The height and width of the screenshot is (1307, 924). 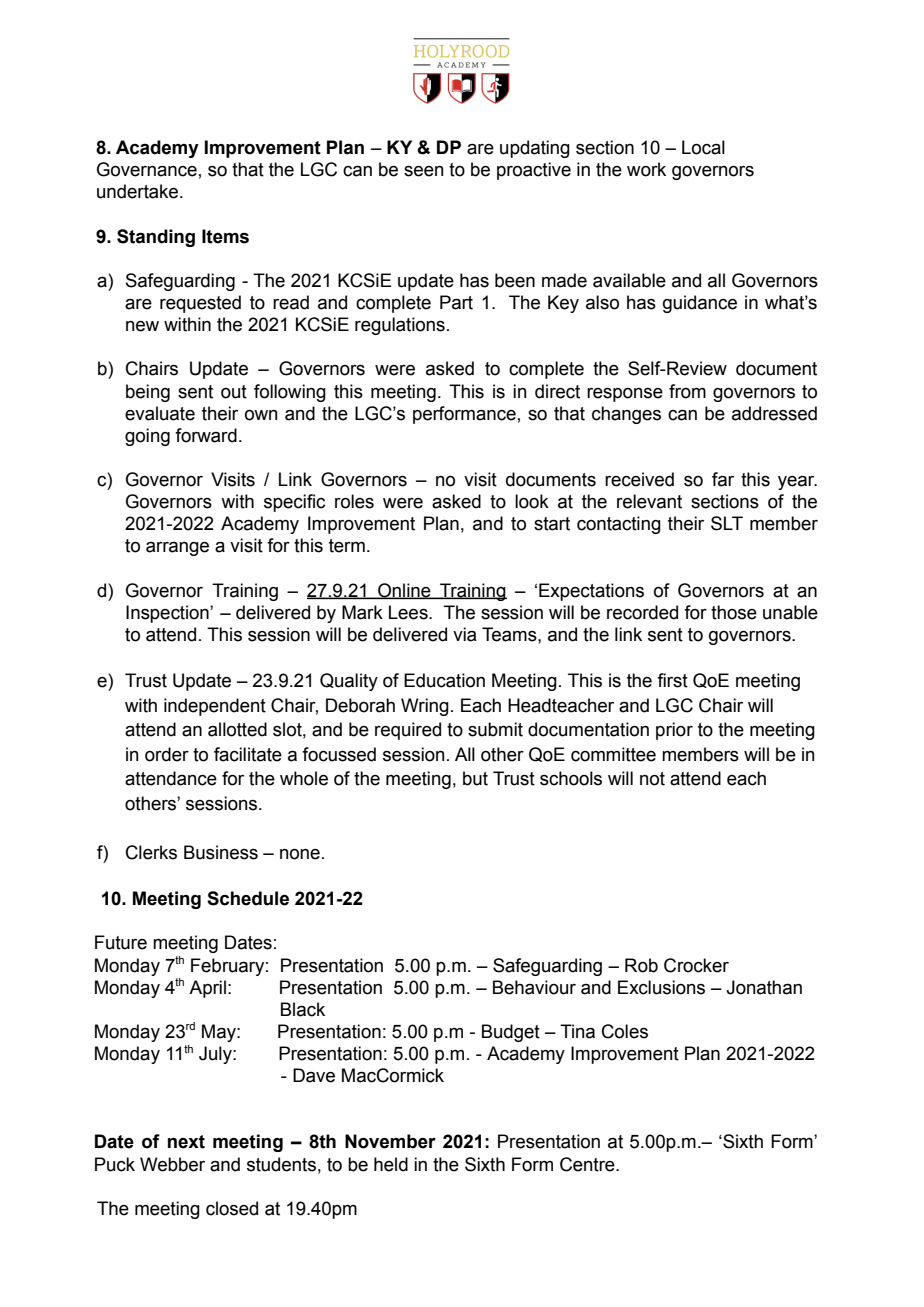 I want to click on arrange, so click(x=177, y=549).
